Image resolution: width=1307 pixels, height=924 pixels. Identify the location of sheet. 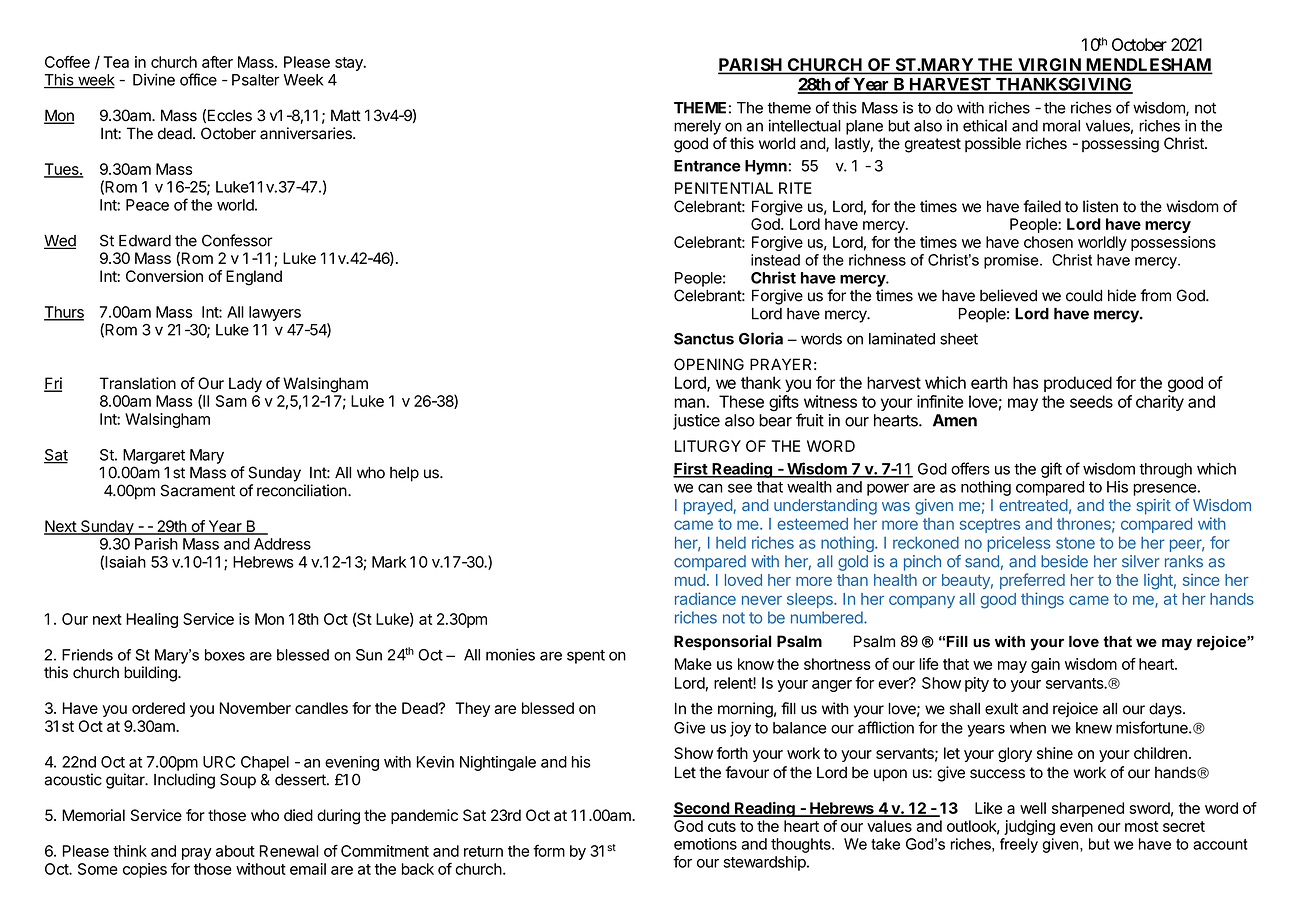
(959, 339).
